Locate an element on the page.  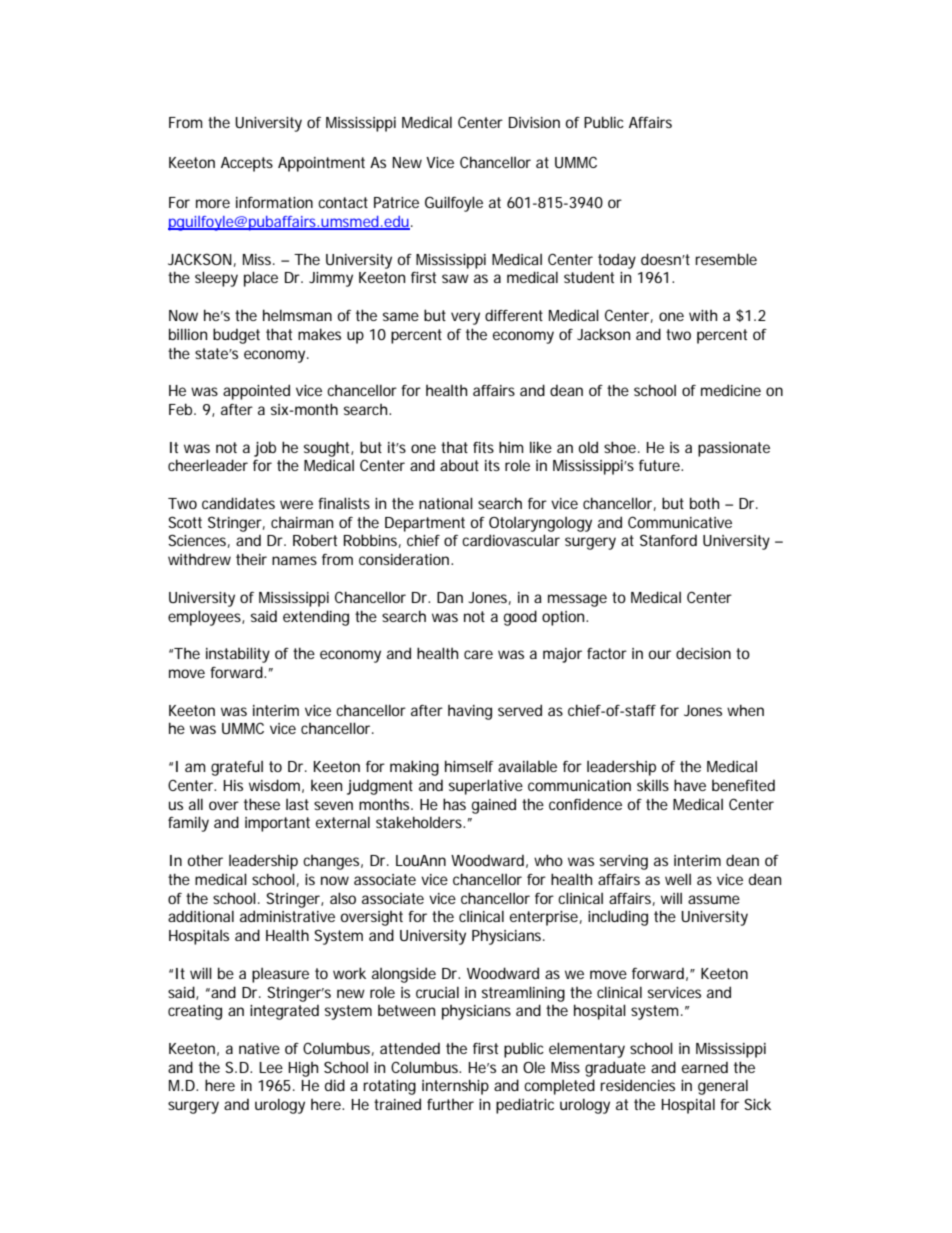
very is located at coordinates (465, 318).
